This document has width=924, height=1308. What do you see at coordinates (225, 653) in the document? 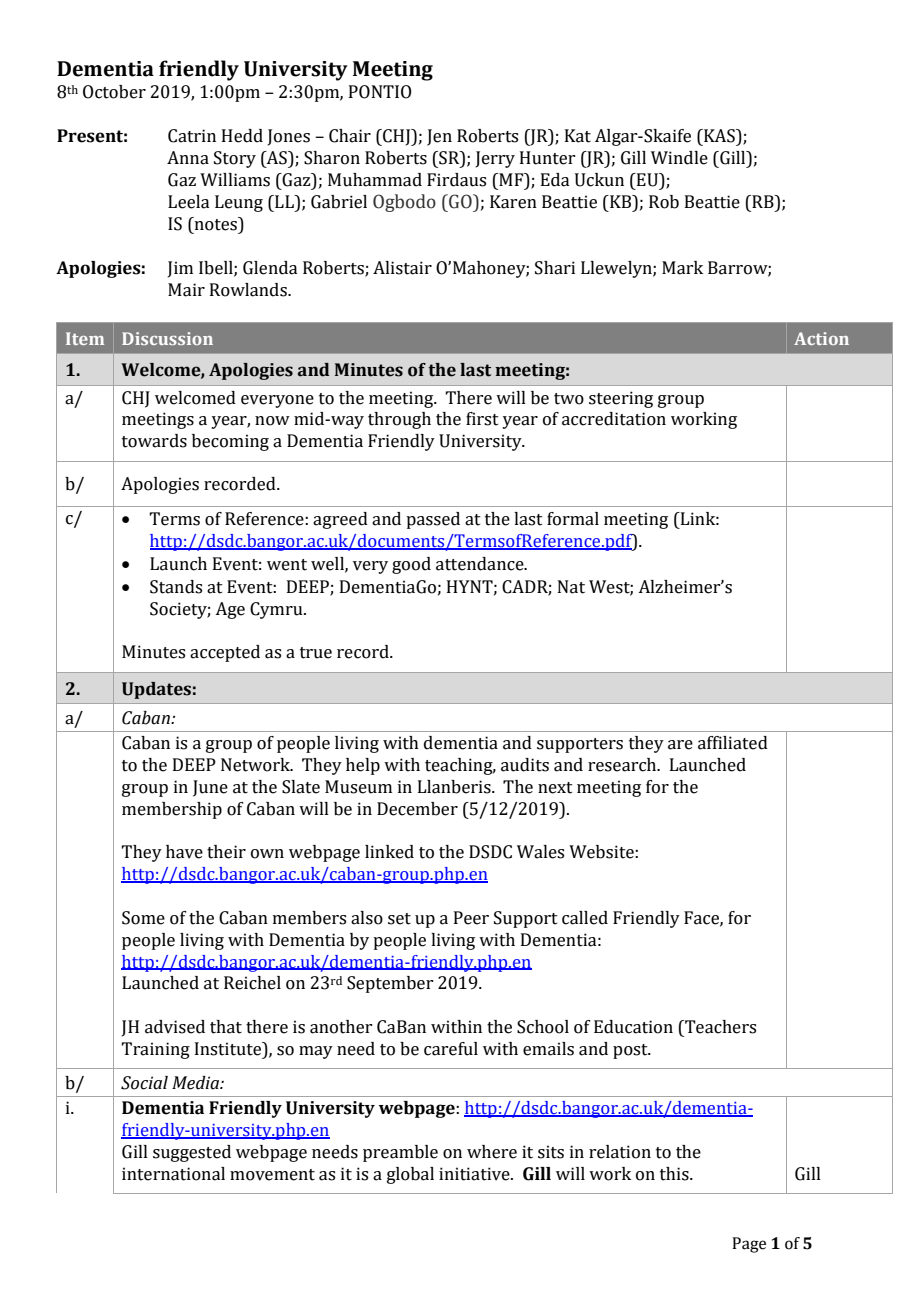
I see `accepted` at bounding box center [225, 653].
